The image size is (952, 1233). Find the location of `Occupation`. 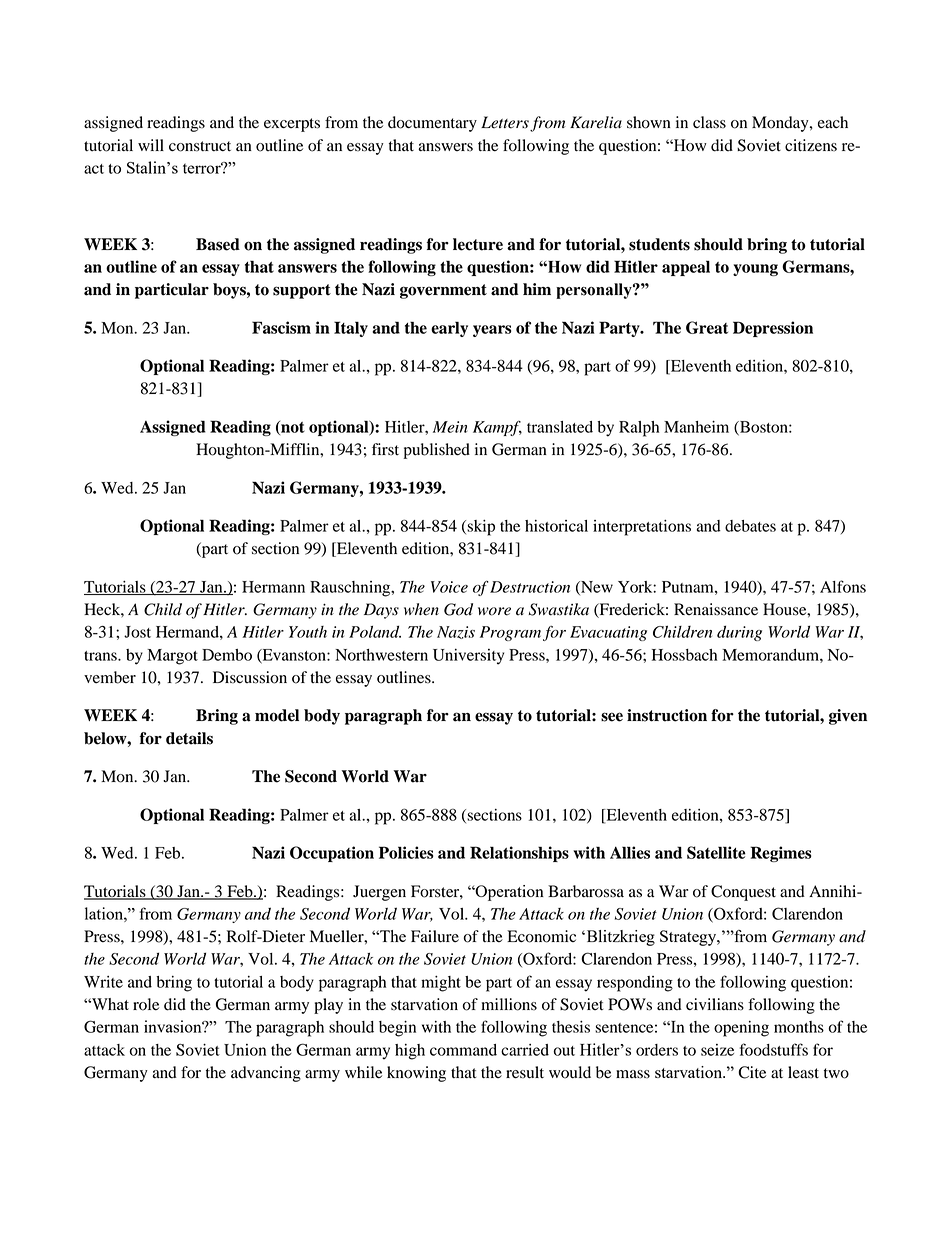

Occupation is located at coordinates (332, 854).
